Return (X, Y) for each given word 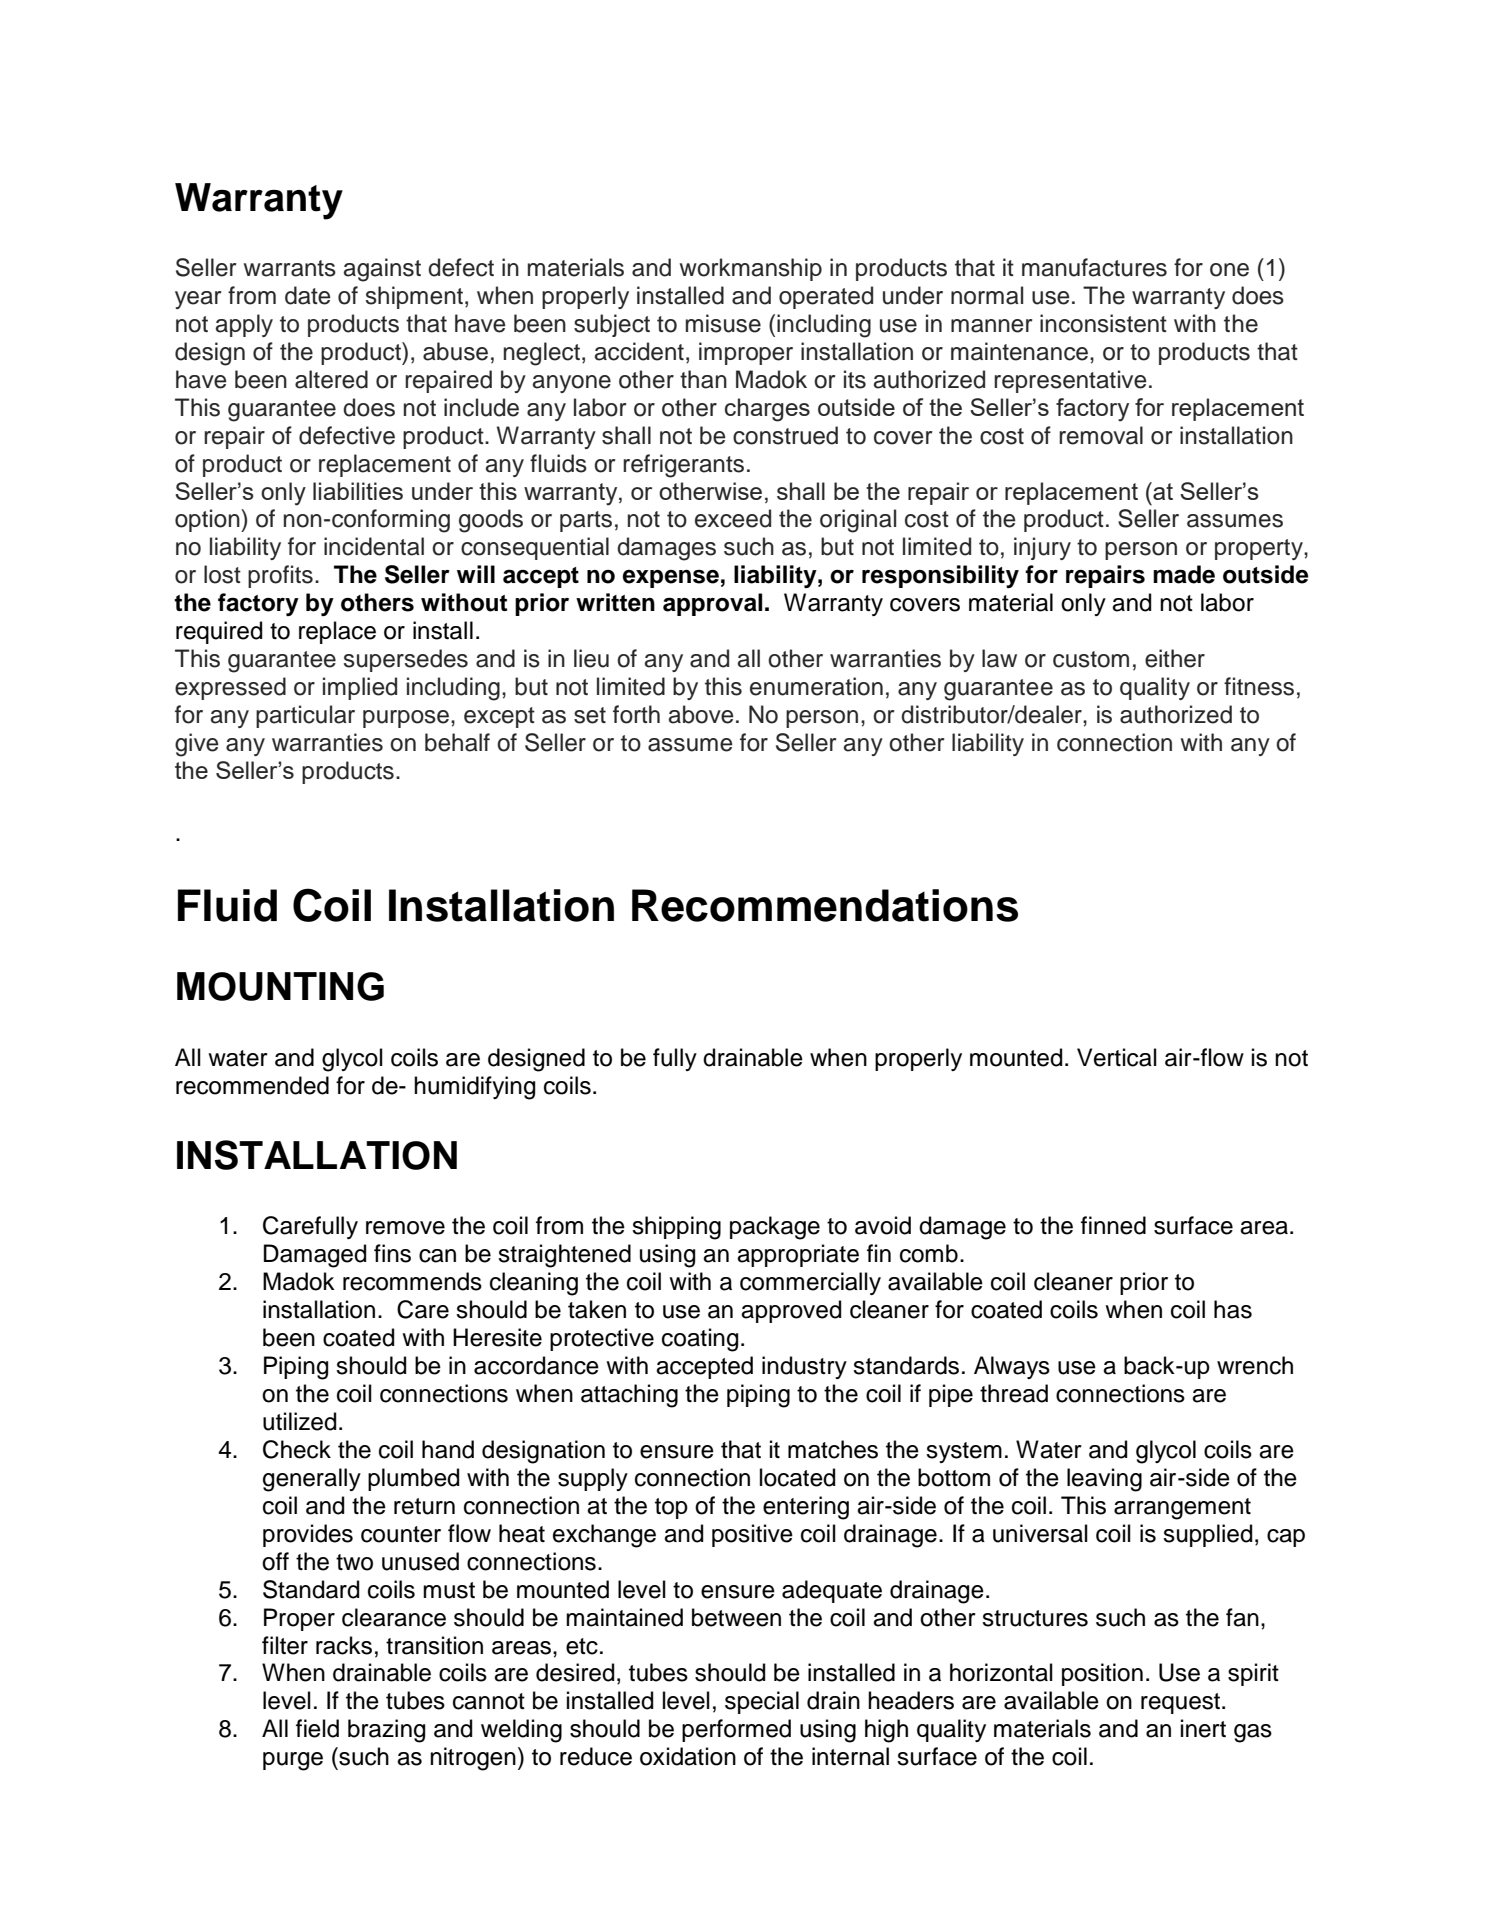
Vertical (1117, 1057)
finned (1113, 1225)
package (775, 1228)
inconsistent (1103, 323)
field (317, 1728)
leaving (1104, 1480)
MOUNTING (280, 986)
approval (712, 604)
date (308, 295)
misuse (723, 323)
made (1184, 574)
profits (280, 576)
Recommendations (825, 905)
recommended (252, 1085)
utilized (299, 1421)
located (797, 1477)
